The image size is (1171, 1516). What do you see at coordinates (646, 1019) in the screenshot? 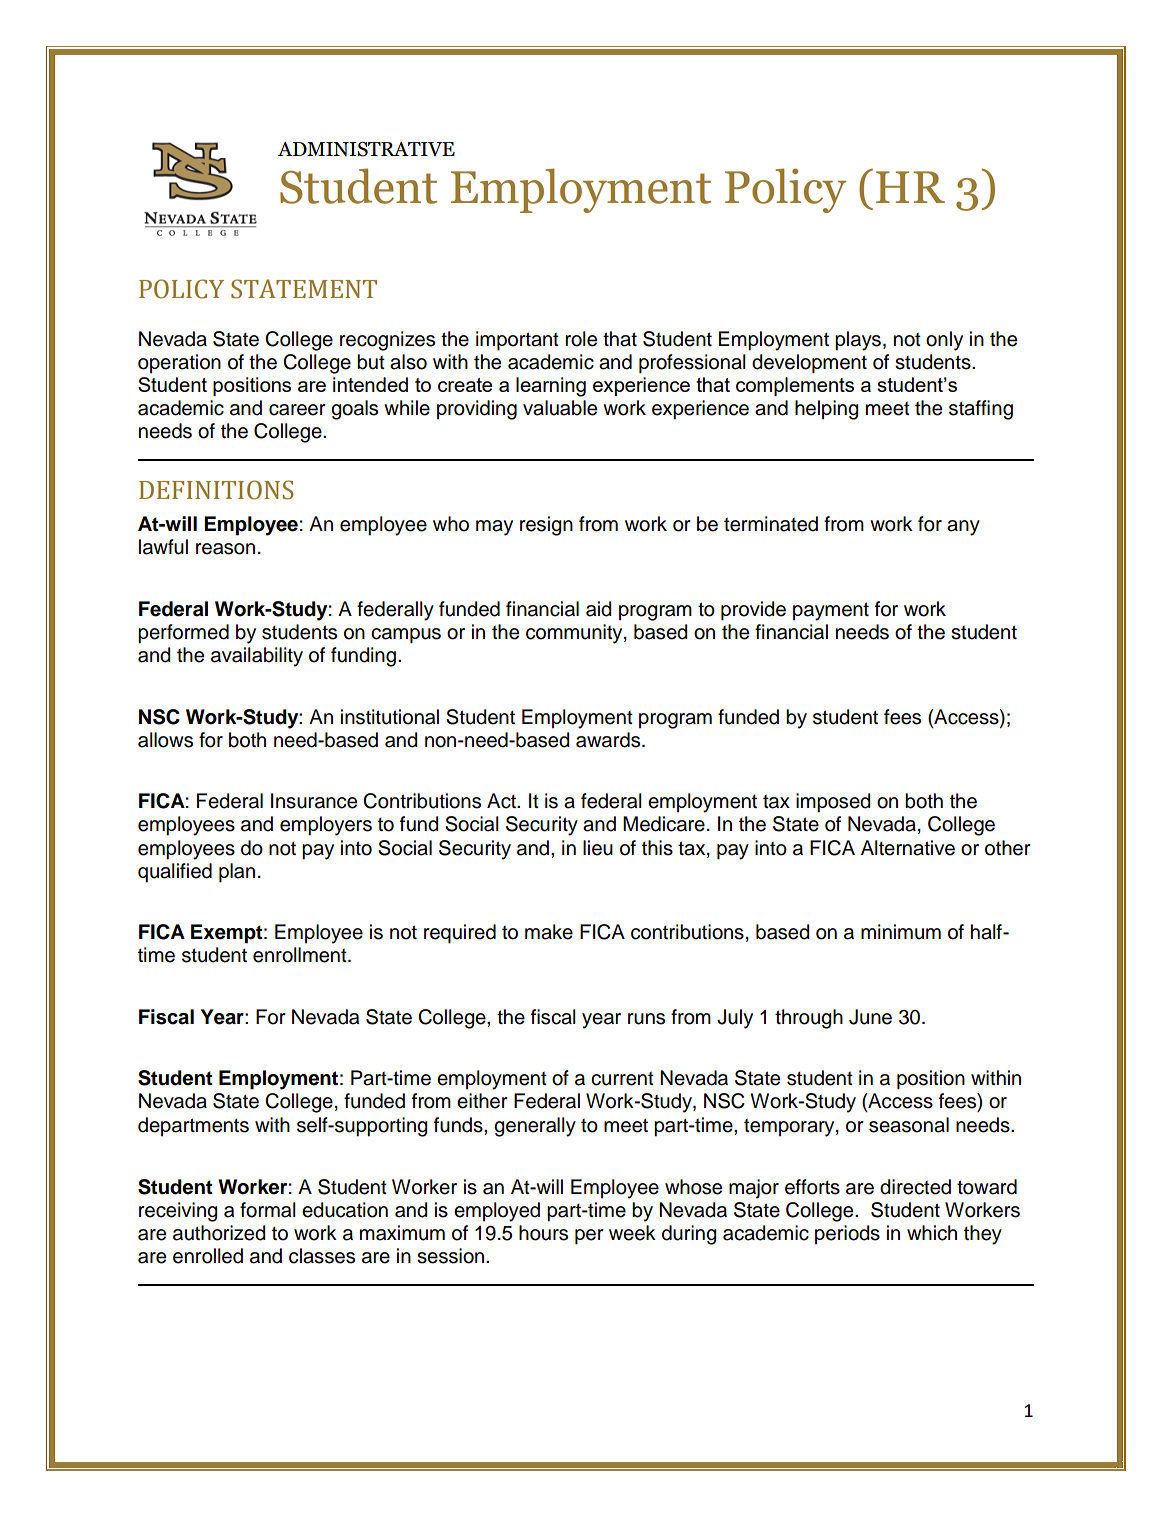
I see `runs` at bounding box center [646, 1019].
